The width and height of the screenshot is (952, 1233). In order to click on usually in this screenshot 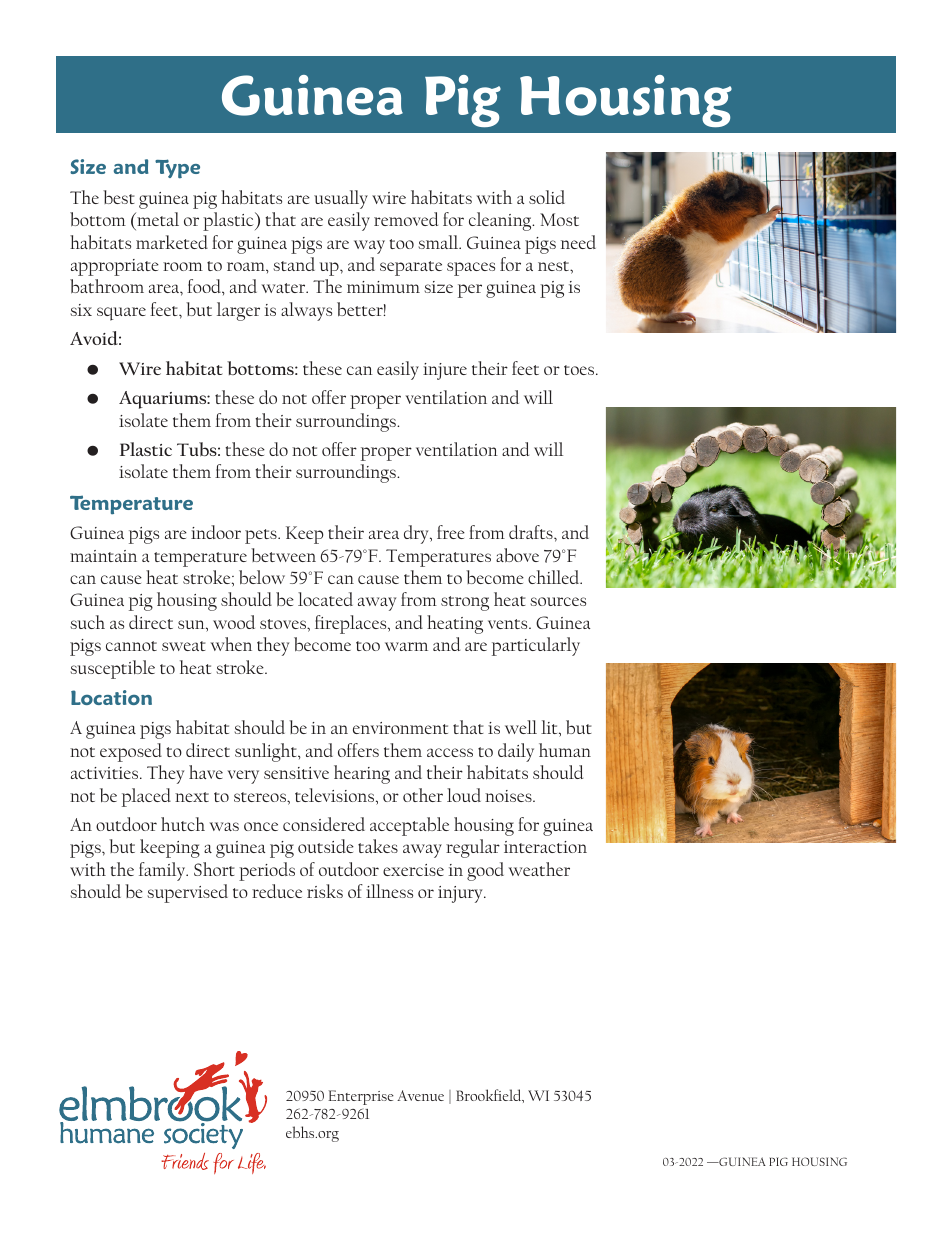, I will do `click(341, 199)`.
